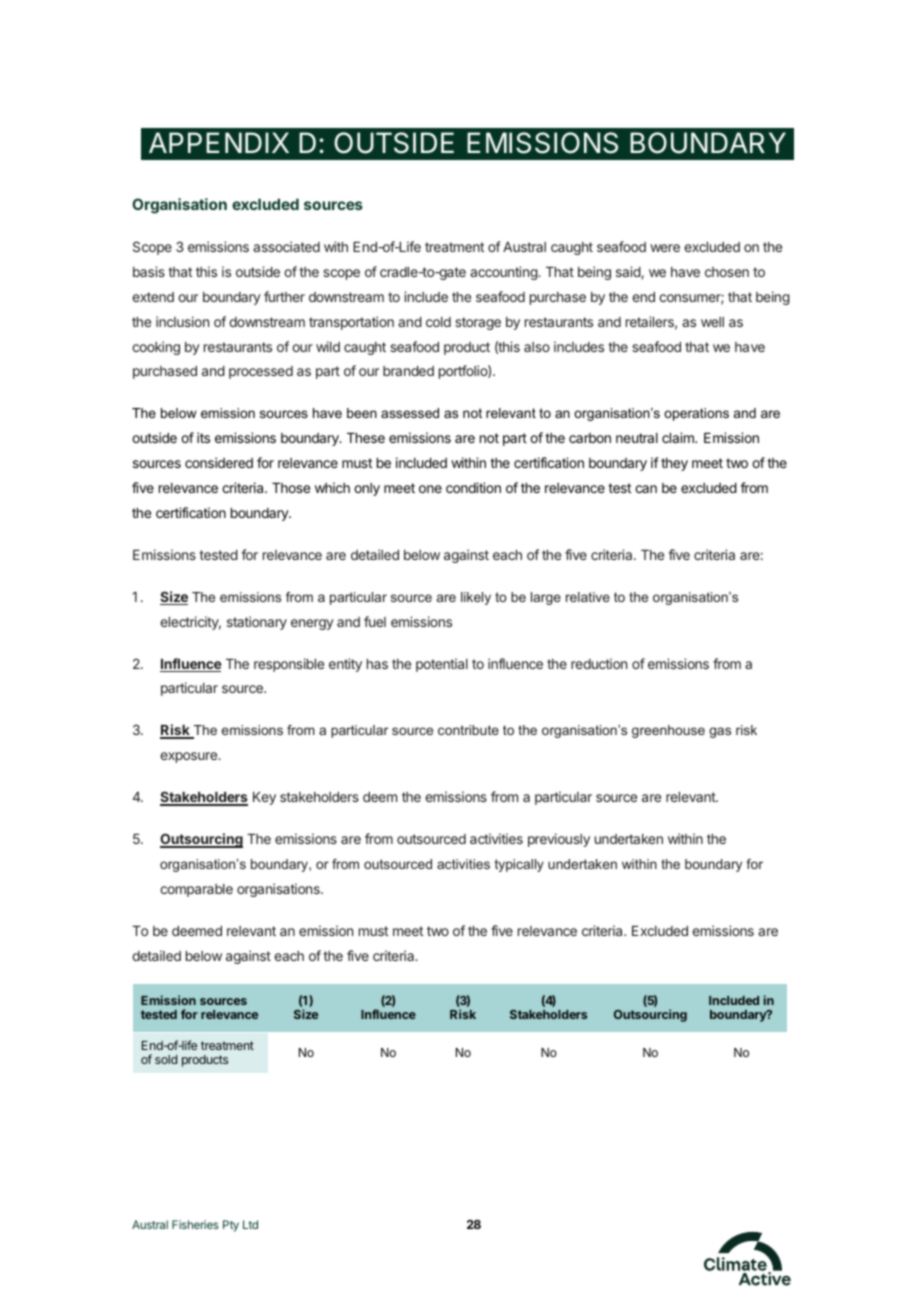 This image has height=1308, width=924. I want to click on APPENDIX, so click(219, 142).
